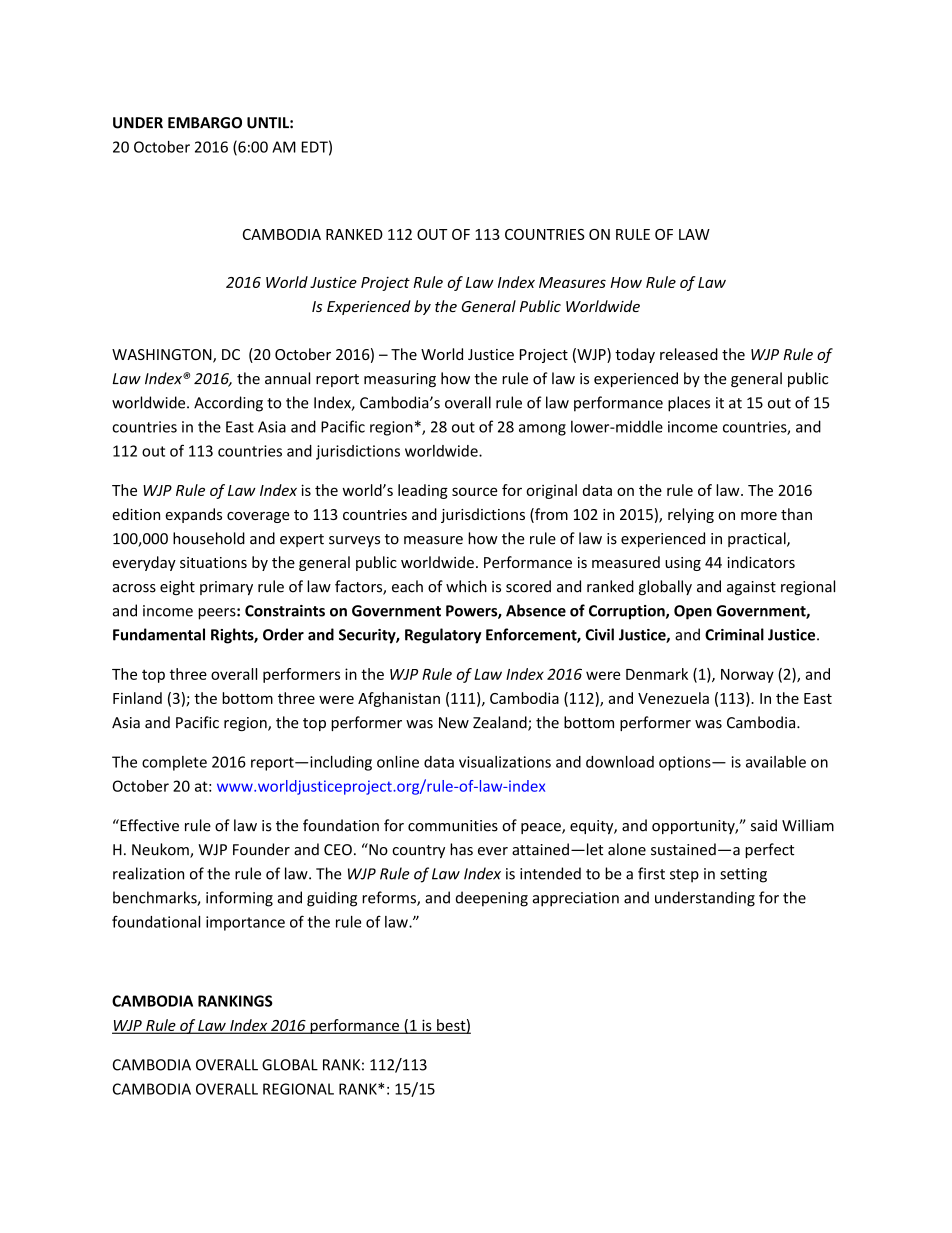 The height and width of the image is (1233, 952). I want to click on setting, so click(743, 875).
